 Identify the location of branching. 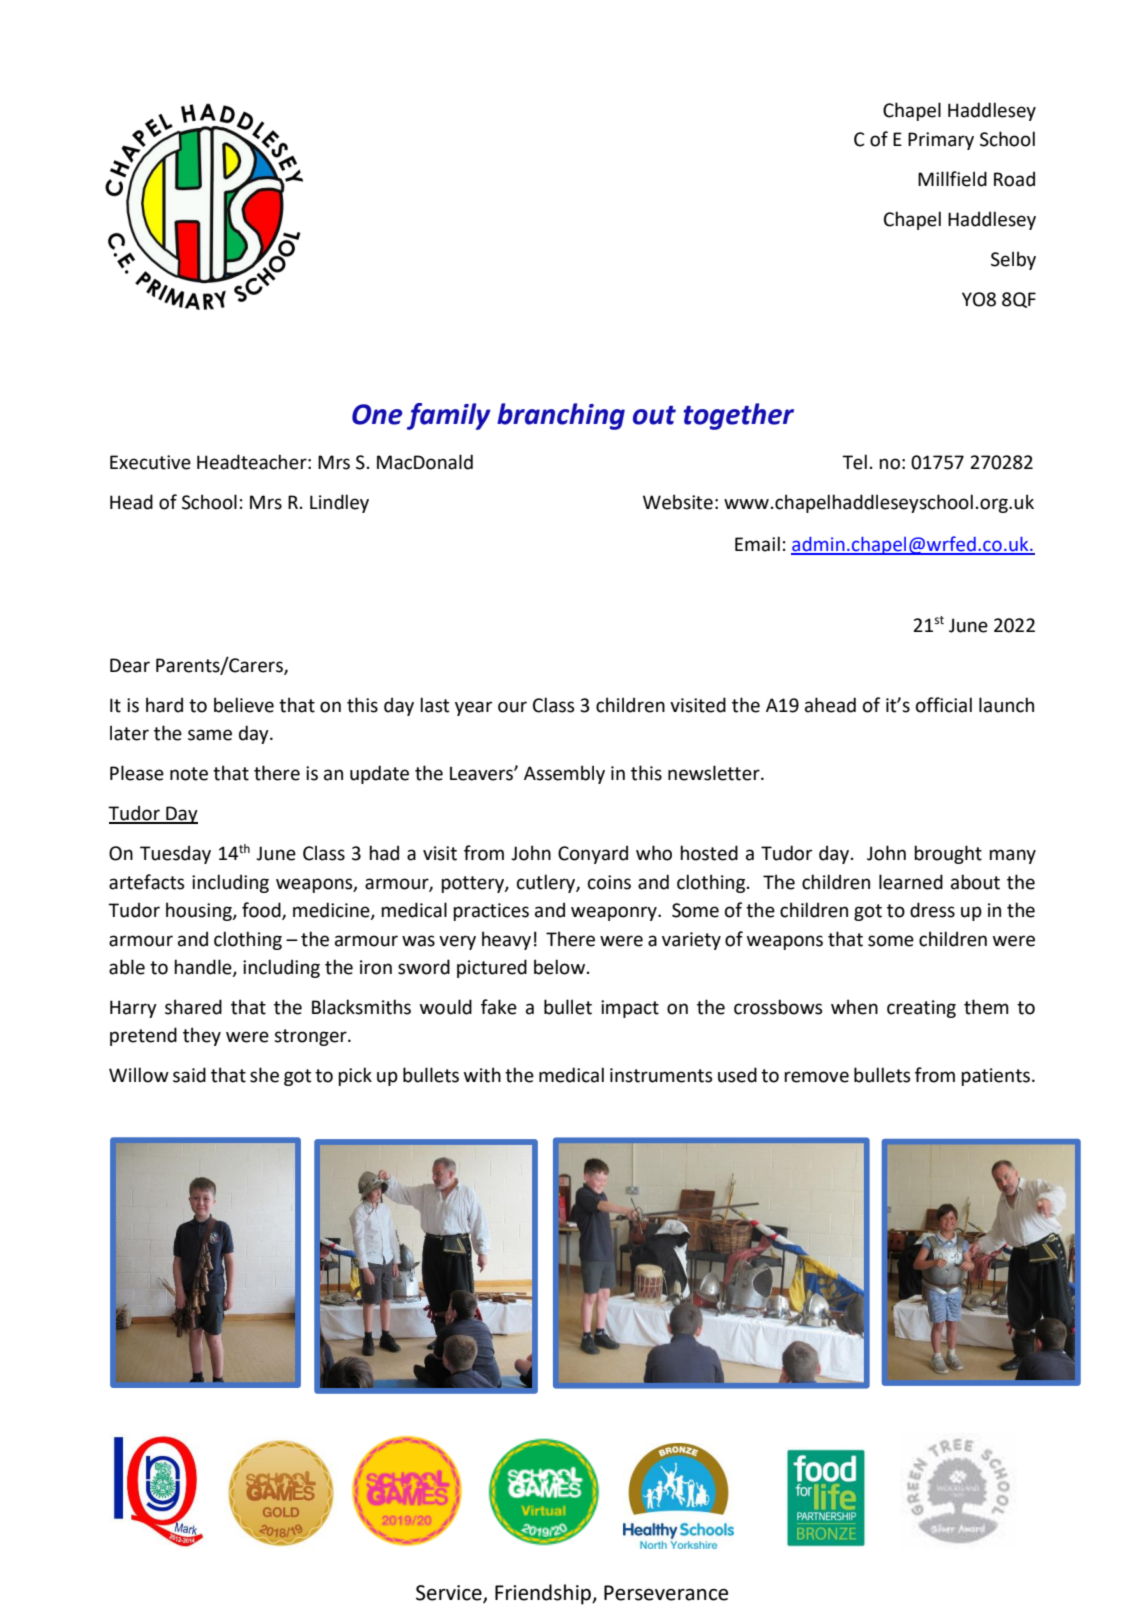
(561, 416).
